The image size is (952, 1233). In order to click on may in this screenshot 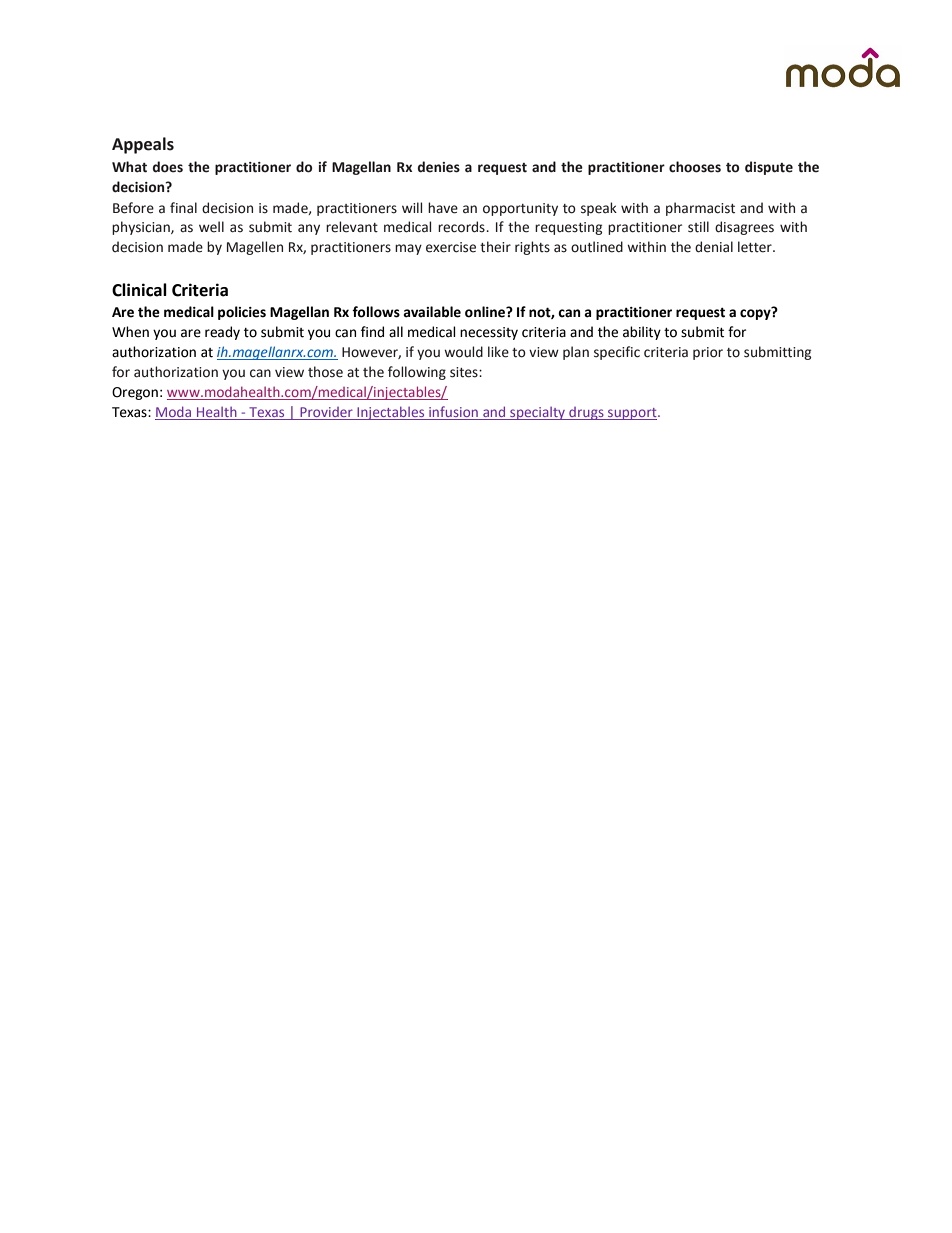, I will do `click(408, 249)`.
